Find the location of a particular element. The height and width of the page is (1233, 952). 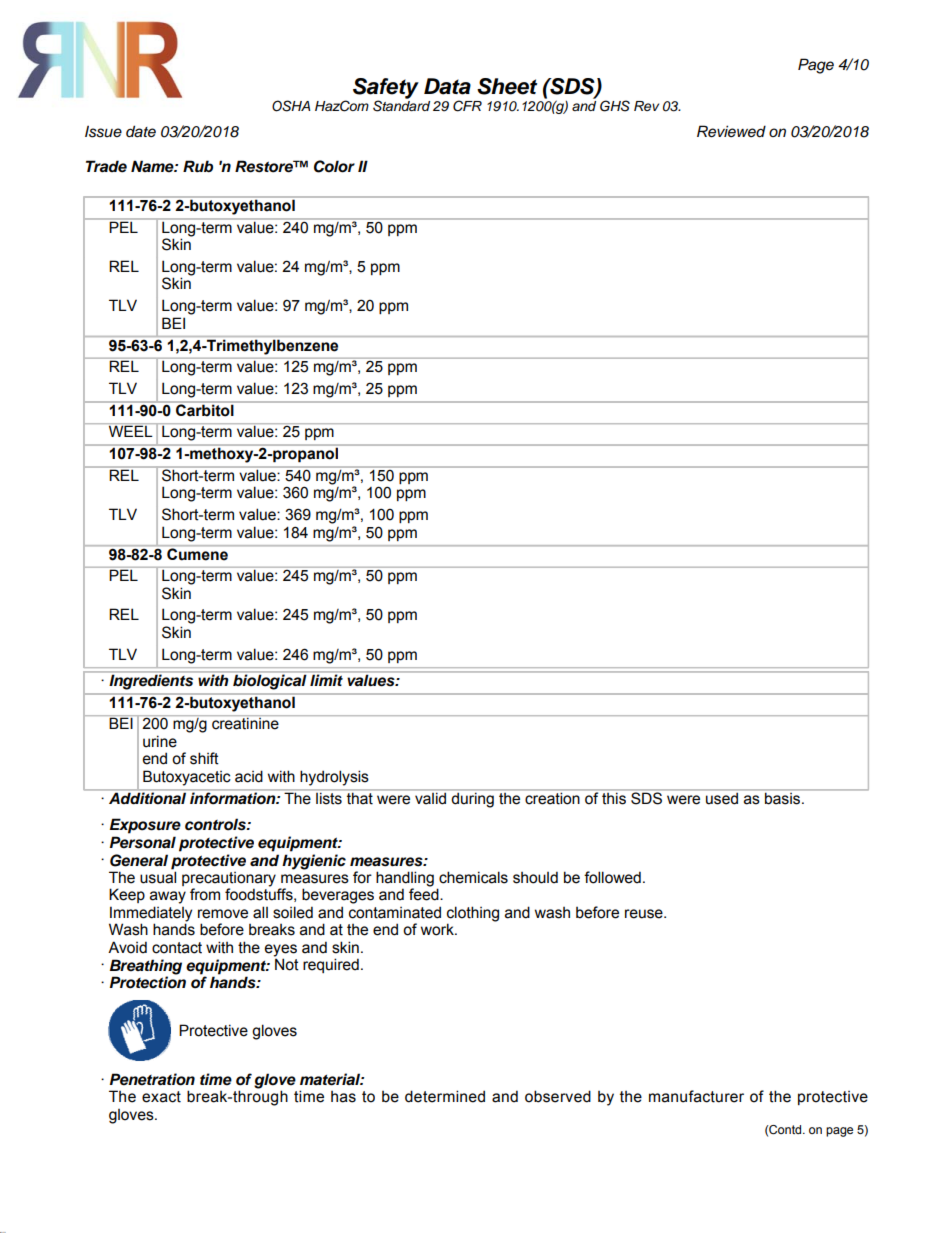

Standard is located at coordinates (401, 105).
